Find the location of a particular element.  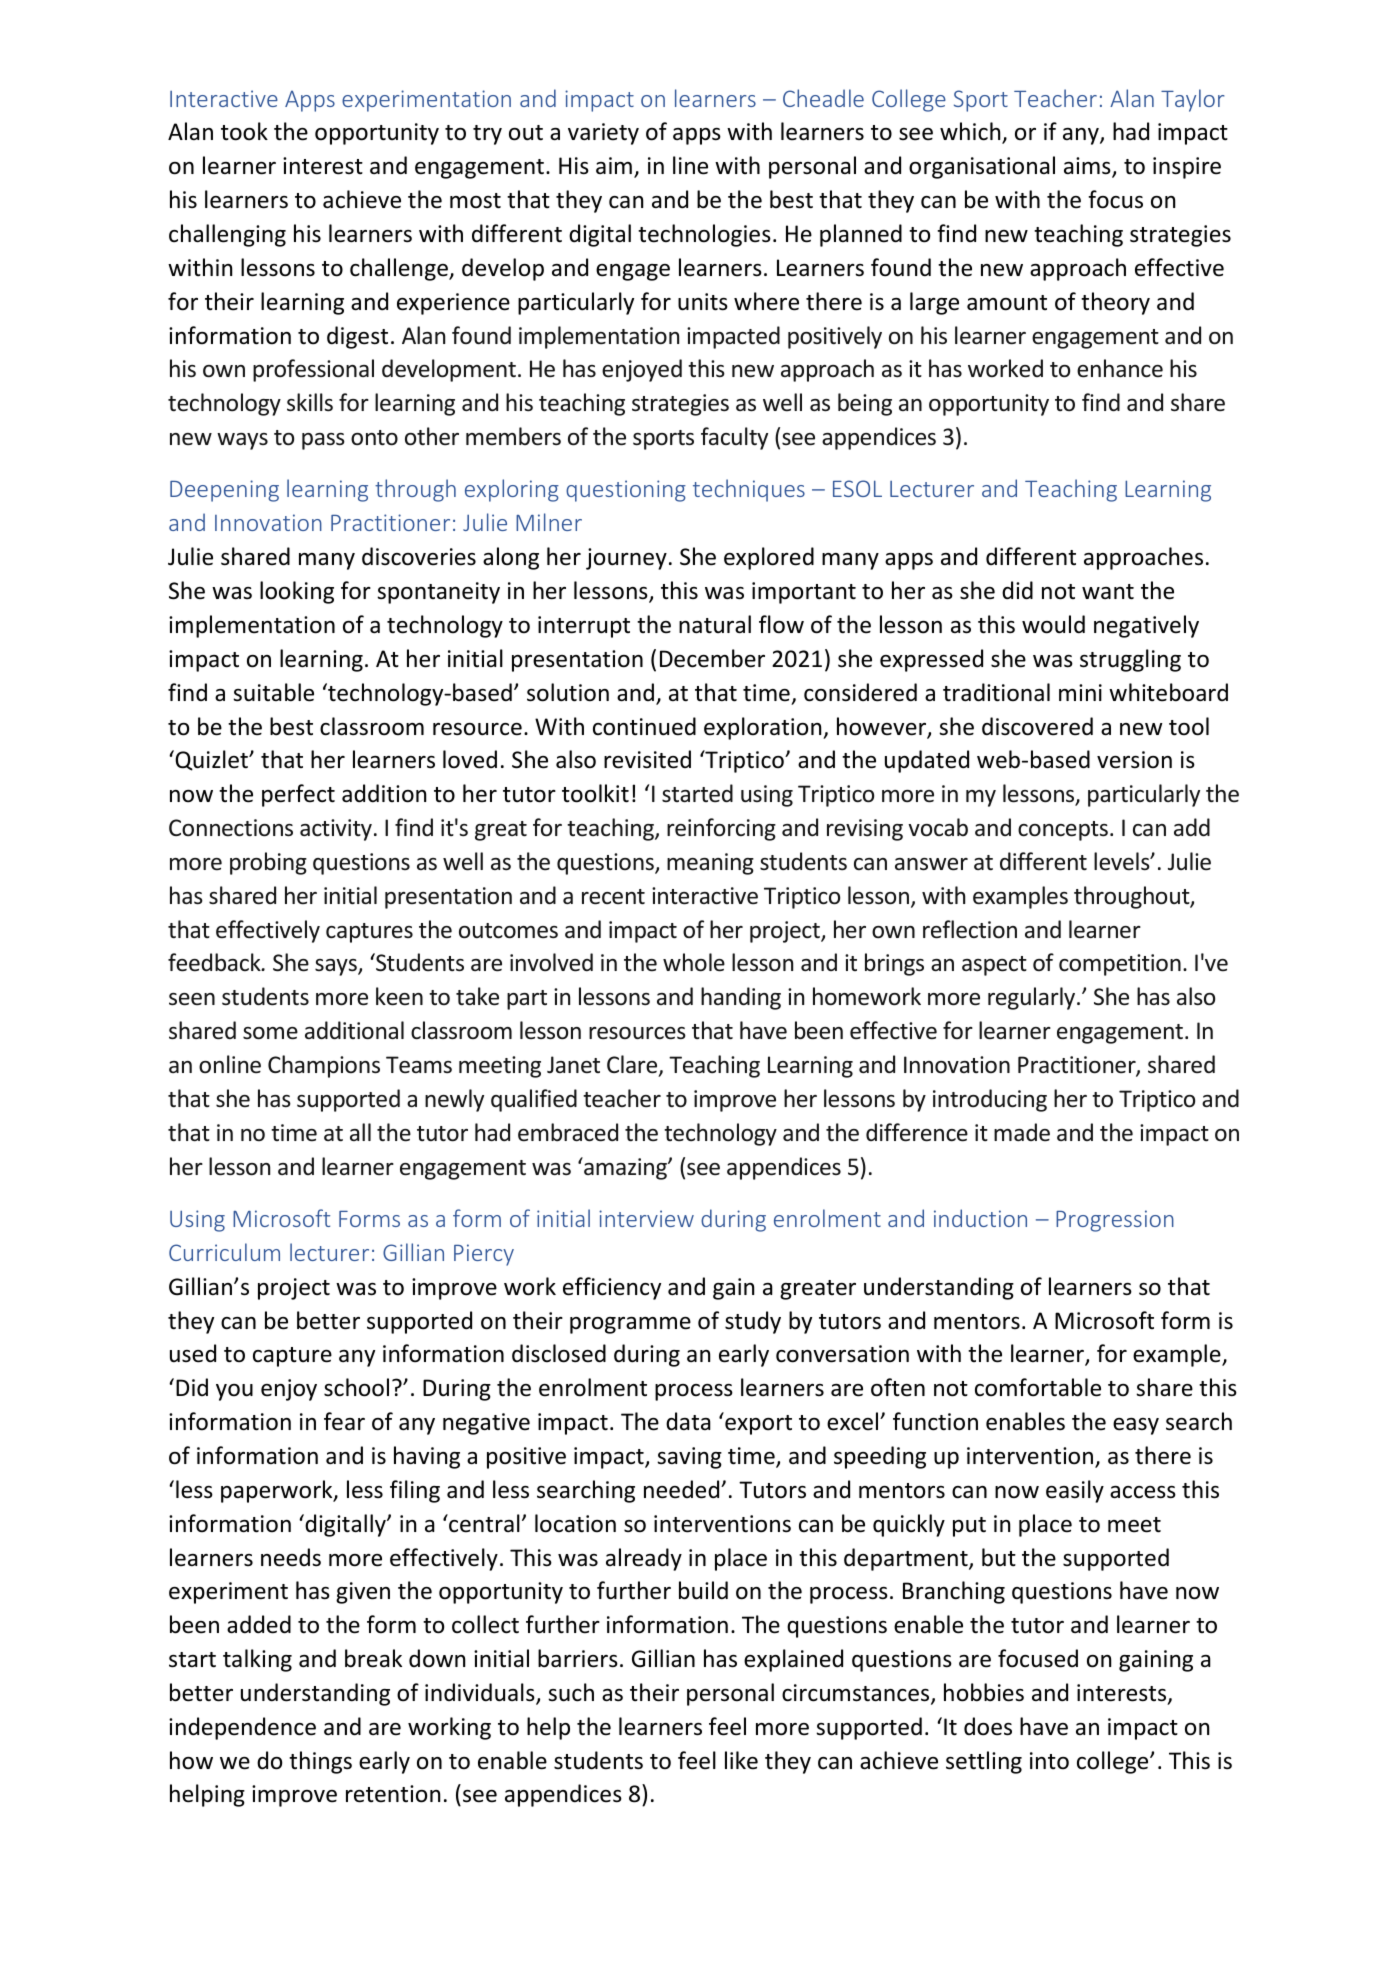

aims is located at coordinates (1088, 167).
